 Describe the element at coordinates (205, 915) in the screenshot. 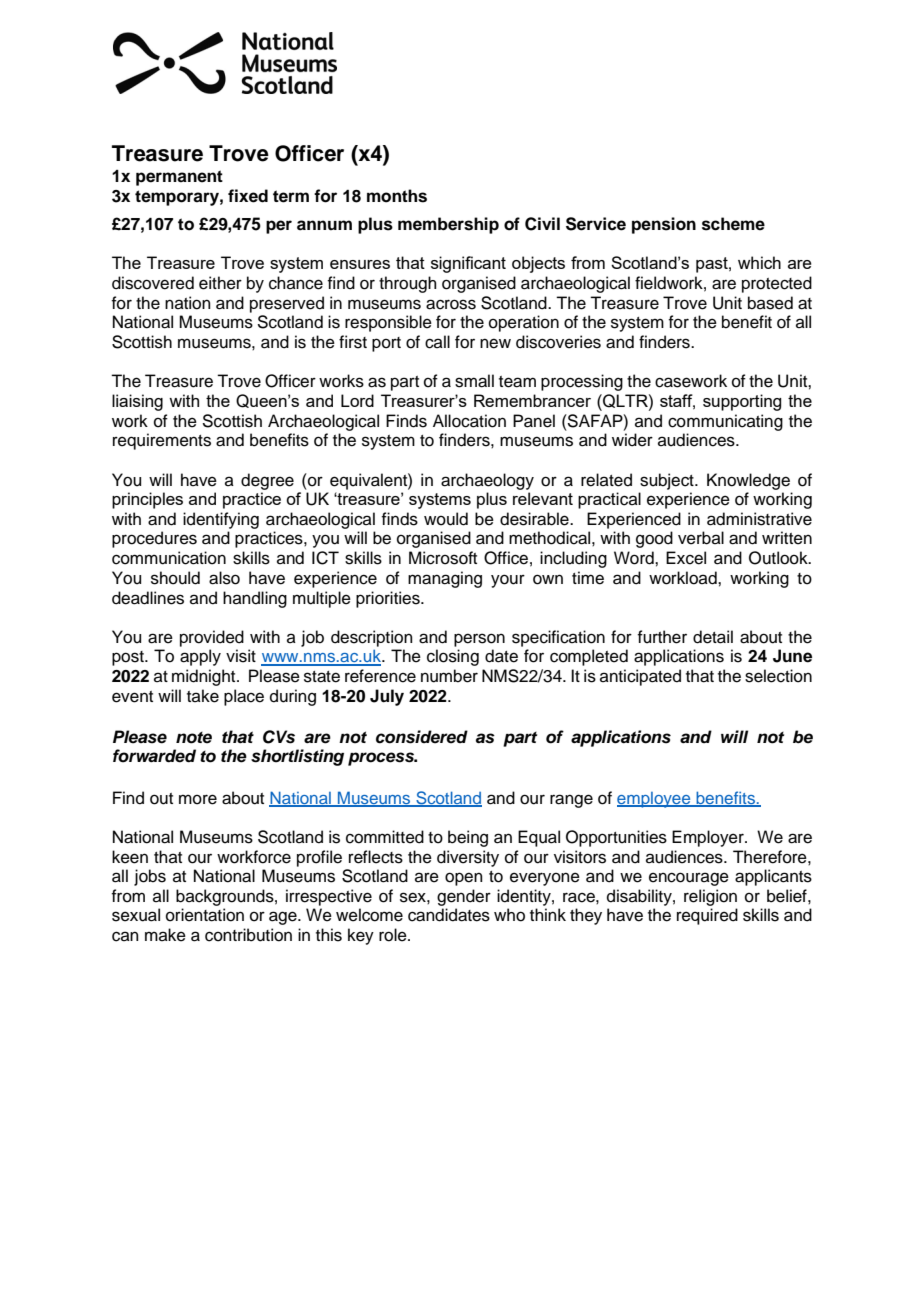

I see `orientation` at that location.
